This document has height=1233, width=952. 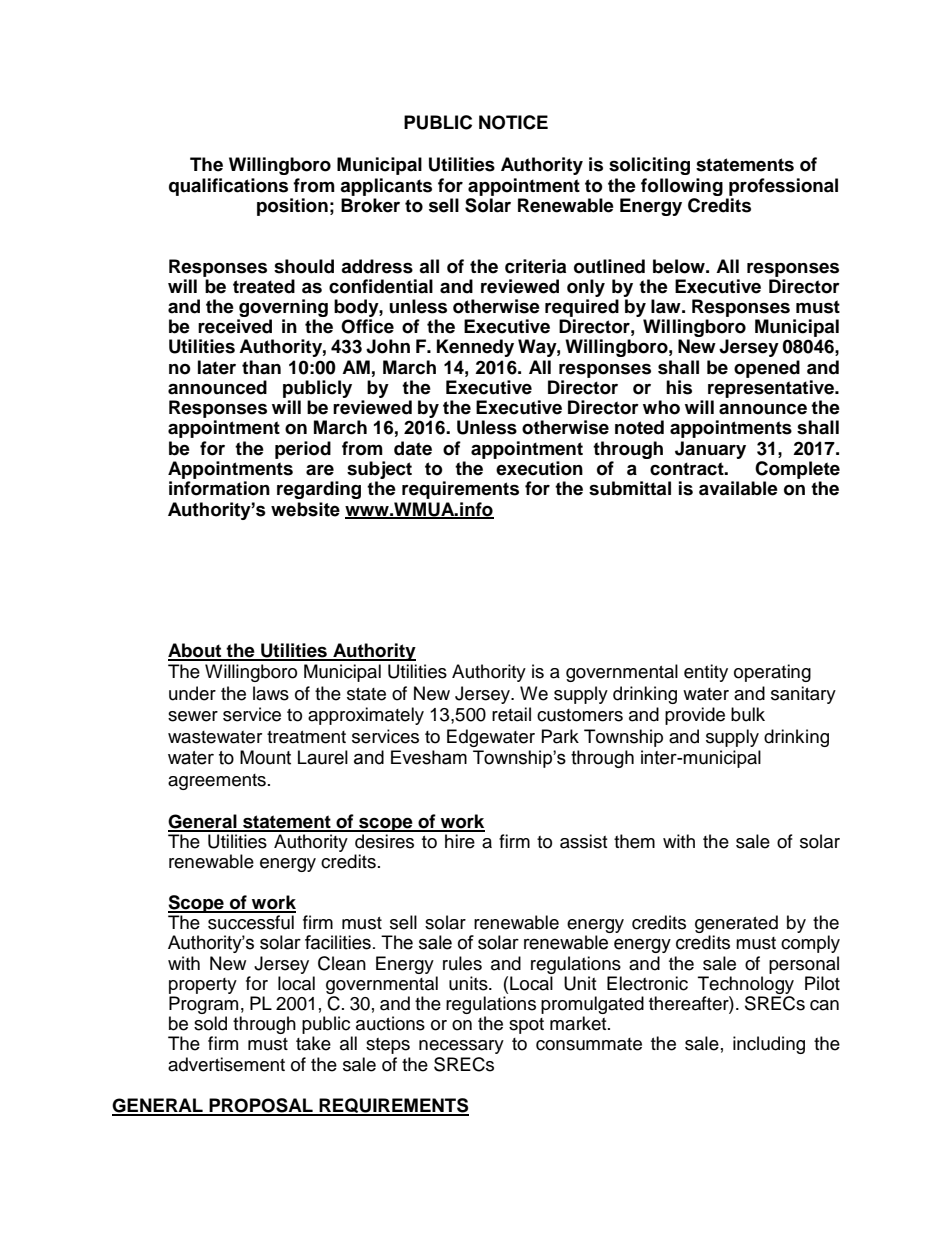 What do you see at coordinates (228, 187) in the document?
I see `qualifications` at bounding box center [228, 187].
